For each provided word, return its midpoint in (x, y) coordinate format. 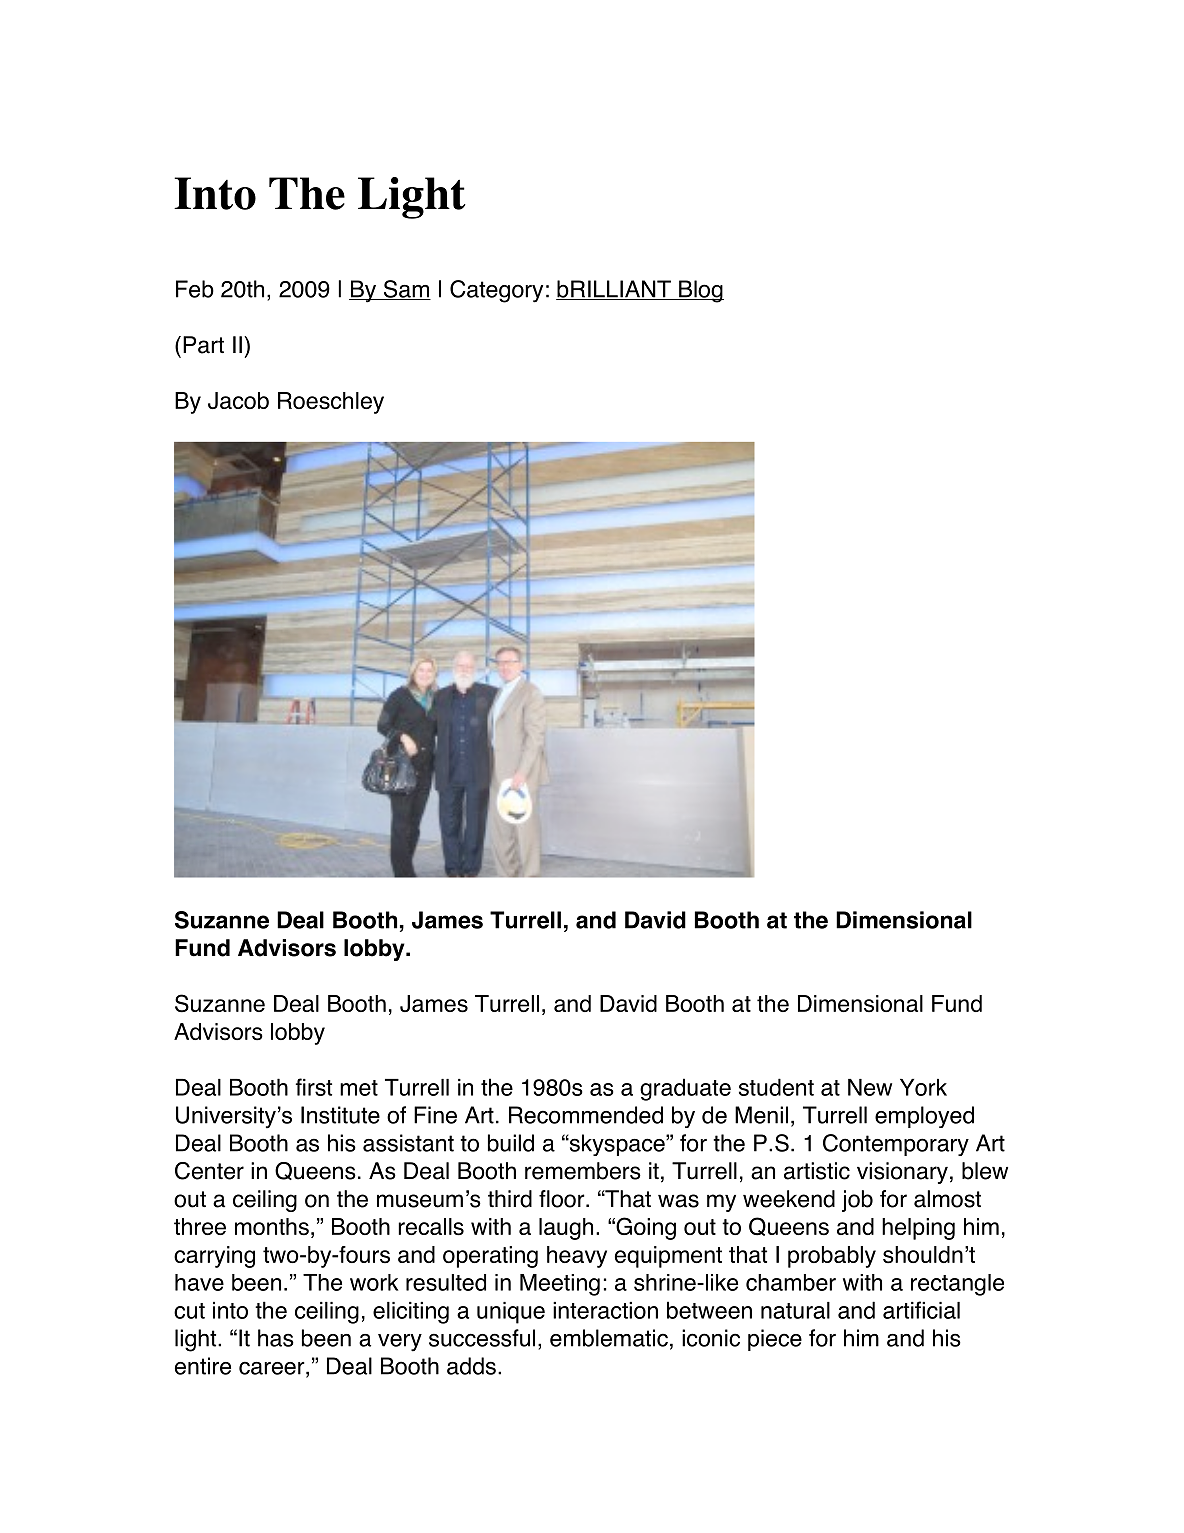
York (923, 1087)
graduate (685, 1089)
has (276, 1338)
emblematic (609, 1338)
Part (203, 345)
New (870, 1087)
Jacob (238, 400)
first (314, 1087)
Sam (406, 290)
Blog (700, 291)
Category (496, 291)
